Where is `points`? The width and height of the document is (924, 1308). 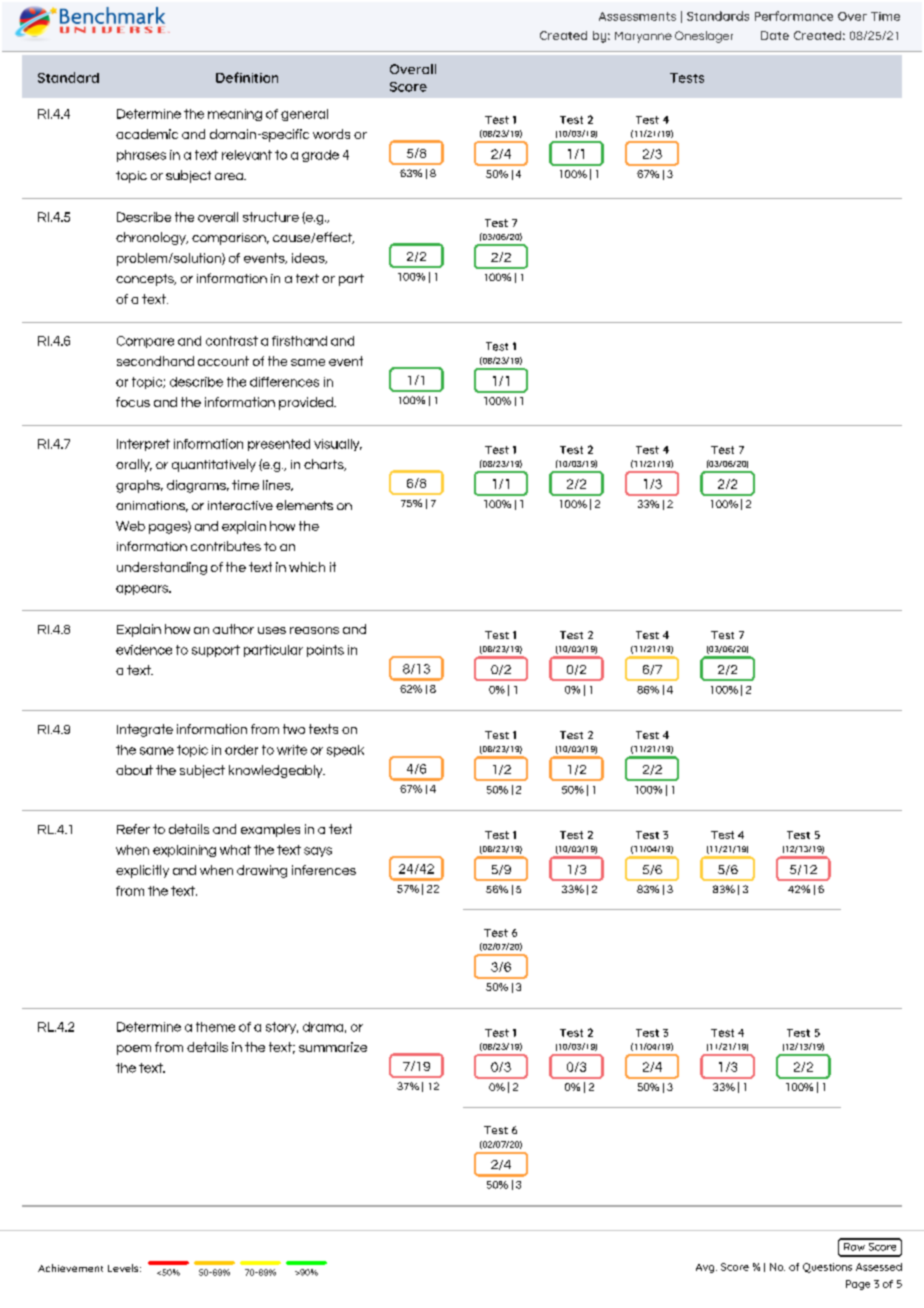
points is located at coordinates (325, 651).
